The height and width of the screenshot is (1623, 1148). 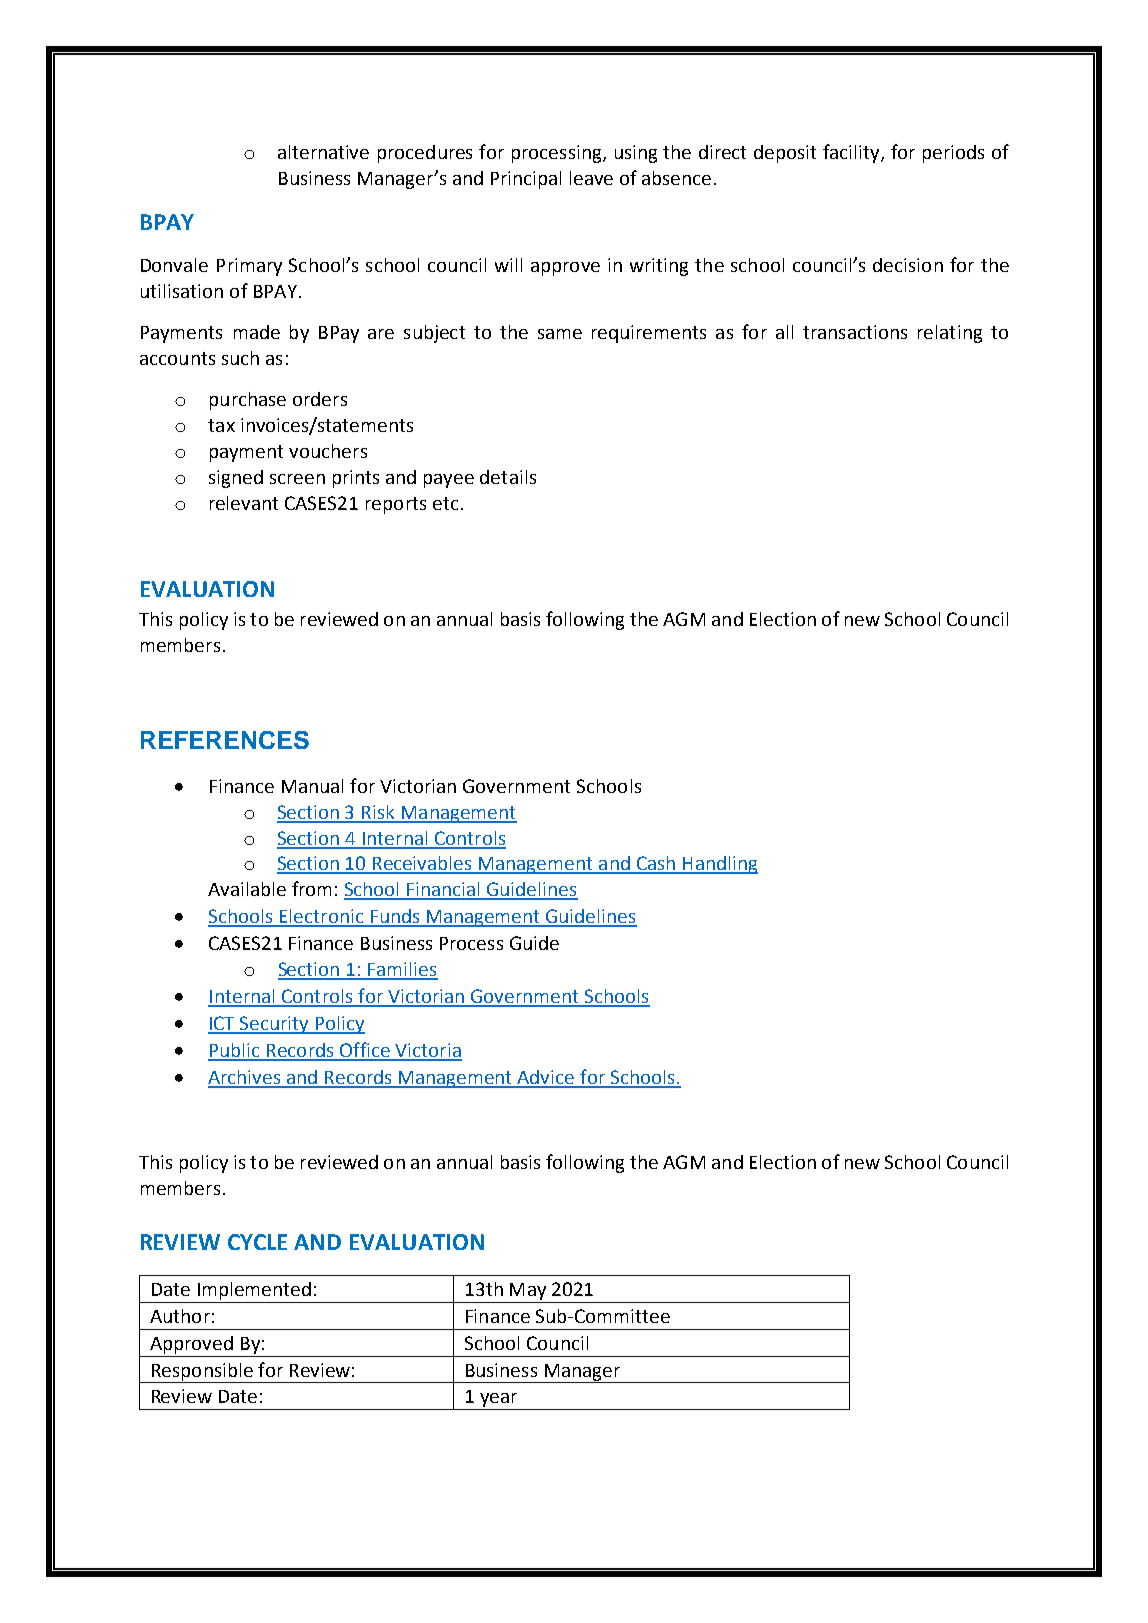 I want to click on alternative, so click(x=323, y=152).
